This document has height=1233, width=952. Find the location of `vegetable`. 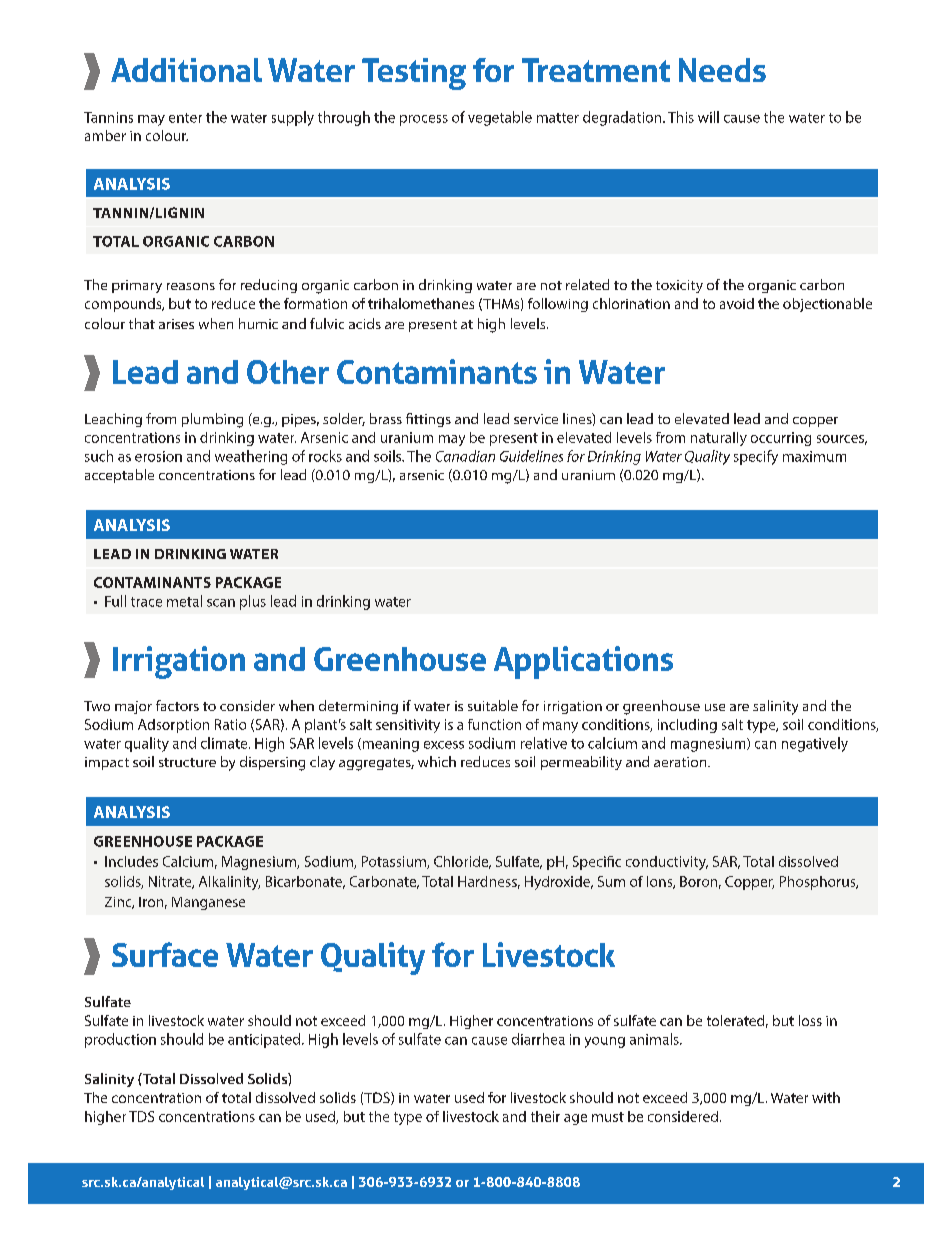

vegetable is located at coordinates (500, 118).
